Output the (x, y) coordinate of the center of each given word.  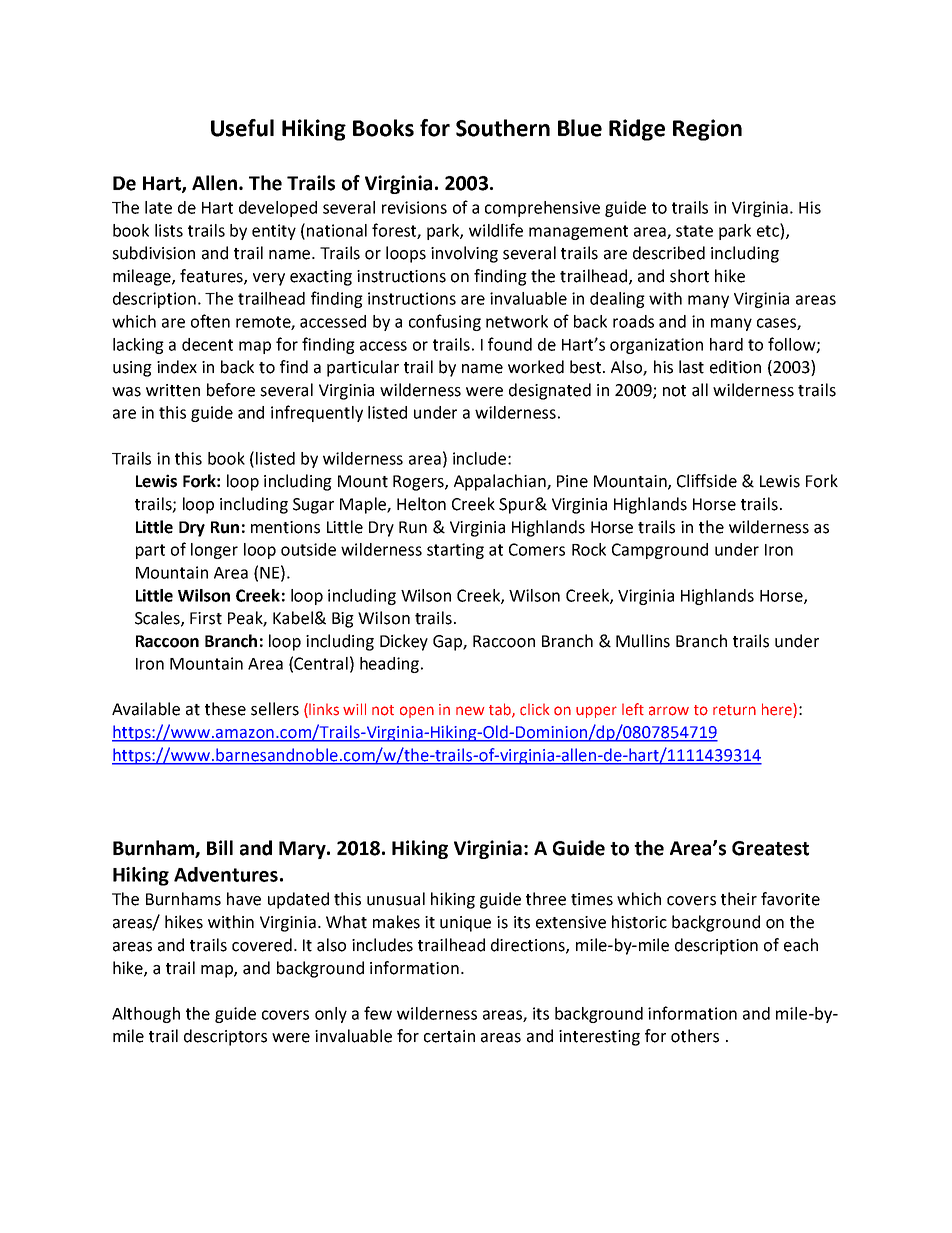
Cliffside (707, 481)
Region (707, 130)
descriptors (225, 1037)
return (734, 710)
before (231, 390)
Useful (242, 128)
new (470, 711)
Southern (503, 128)
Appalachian (501, 482)
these (225, 709)
